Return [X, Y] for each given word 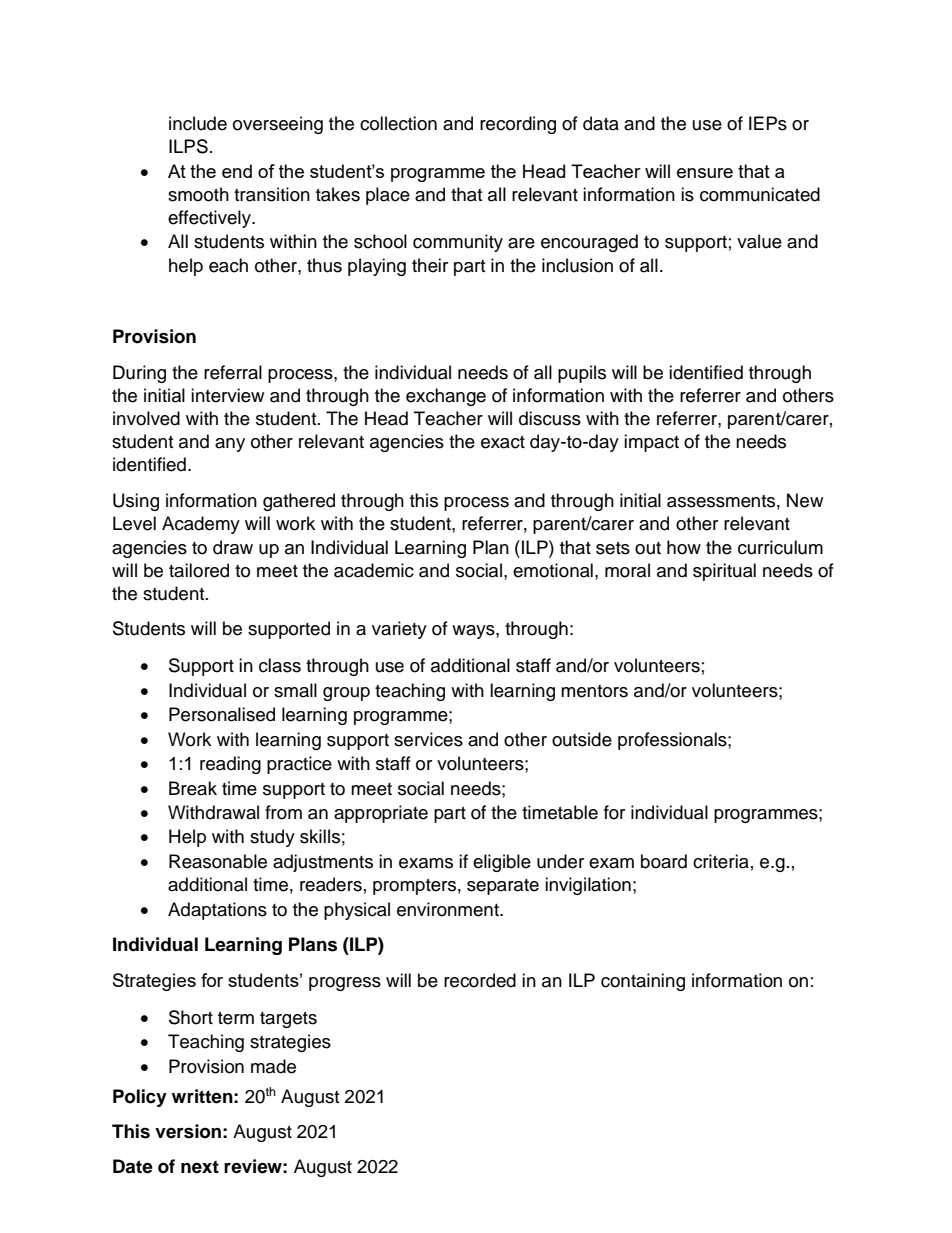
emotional [553, 570]
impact [651, 443]
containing [643, 982]
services [428, 739]
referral [233, 372]
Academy [201, 525]
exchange [446, 397]
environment [449, 909]
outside [582, 739]
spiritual [724, 572]
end [237, 171]
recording [518, 125]
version [188, 1131]
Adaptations [217, 911]
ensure [705, 173]
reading [230, 765]
